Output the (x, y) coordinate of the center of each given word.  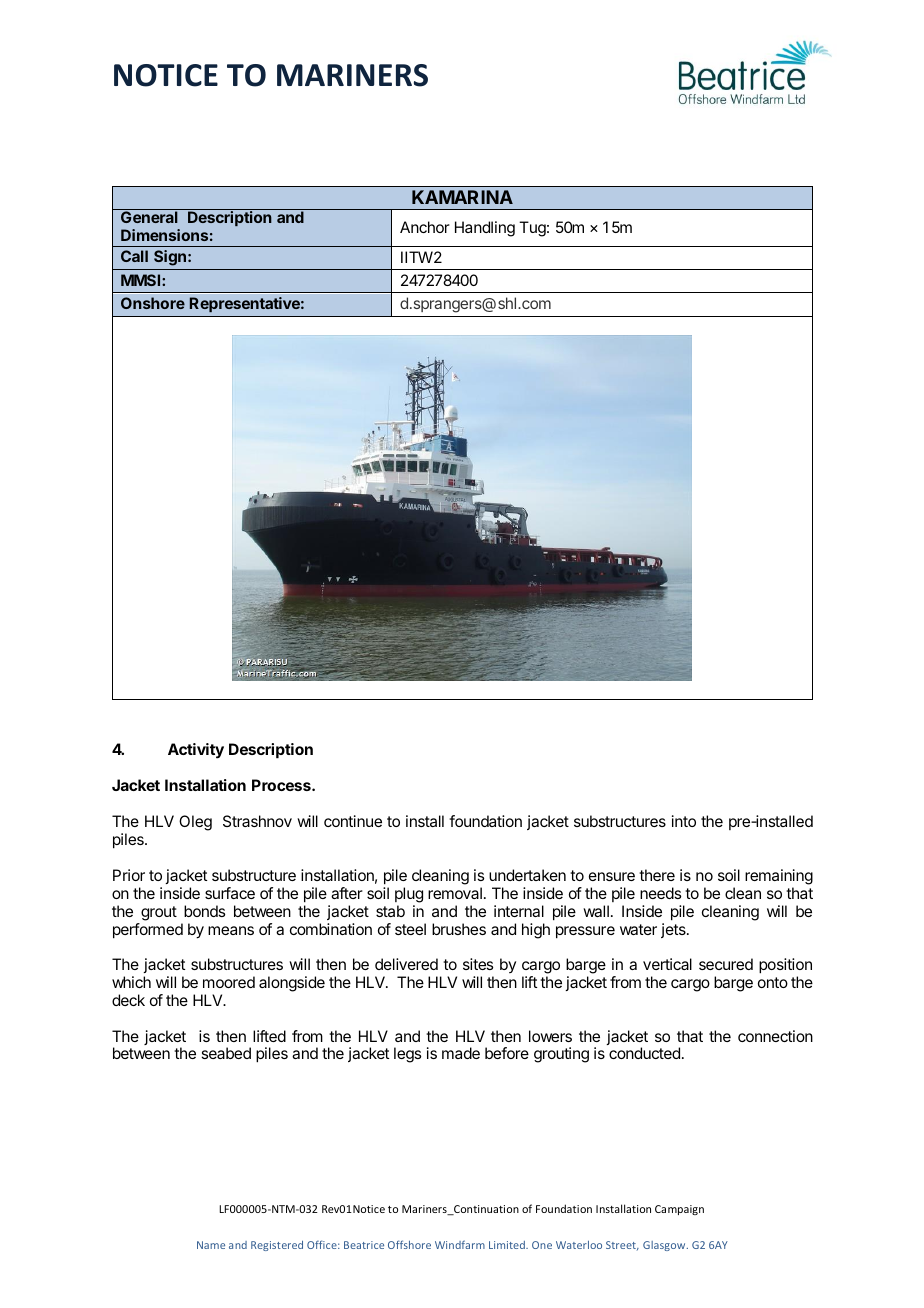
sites (478, 964)
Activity (196, 751)
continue (353, 821)
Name (211, 1245)
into (684, 821)
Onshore (153, 303)
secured (726, 964)
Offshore (409, 1244)
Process (282, 785)
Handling (485, 229)
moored (229, 982)
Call (134, 256)
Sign (170, 258)
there (657, 875)
